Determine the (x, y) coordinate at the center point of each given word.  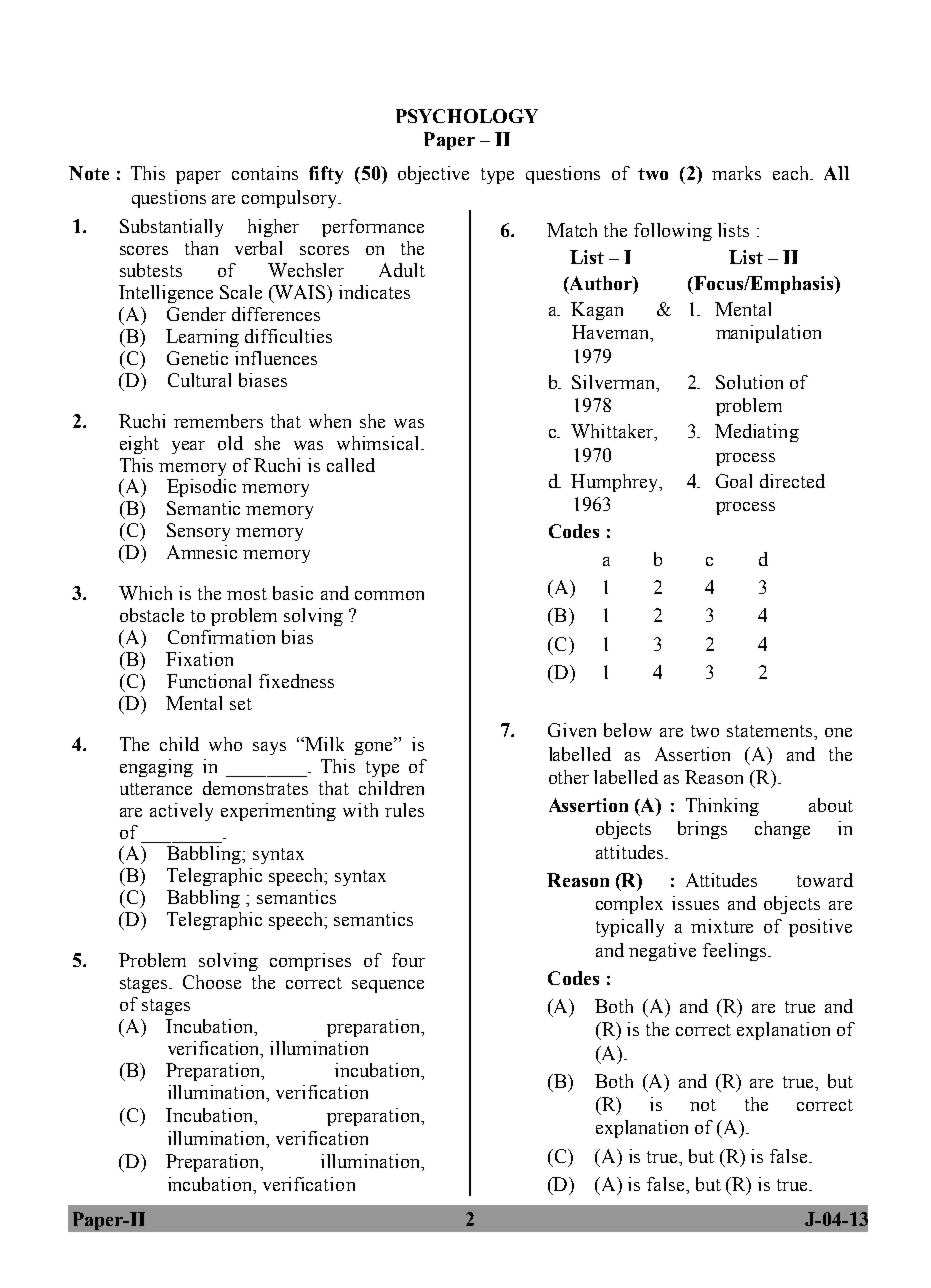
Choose (212, 982)
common (389, 595)
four (408, 960)
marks (736, 173)
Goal (734, 481)
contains (265, 173)
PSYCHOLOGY (467, 116)
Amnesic (202, 552)
